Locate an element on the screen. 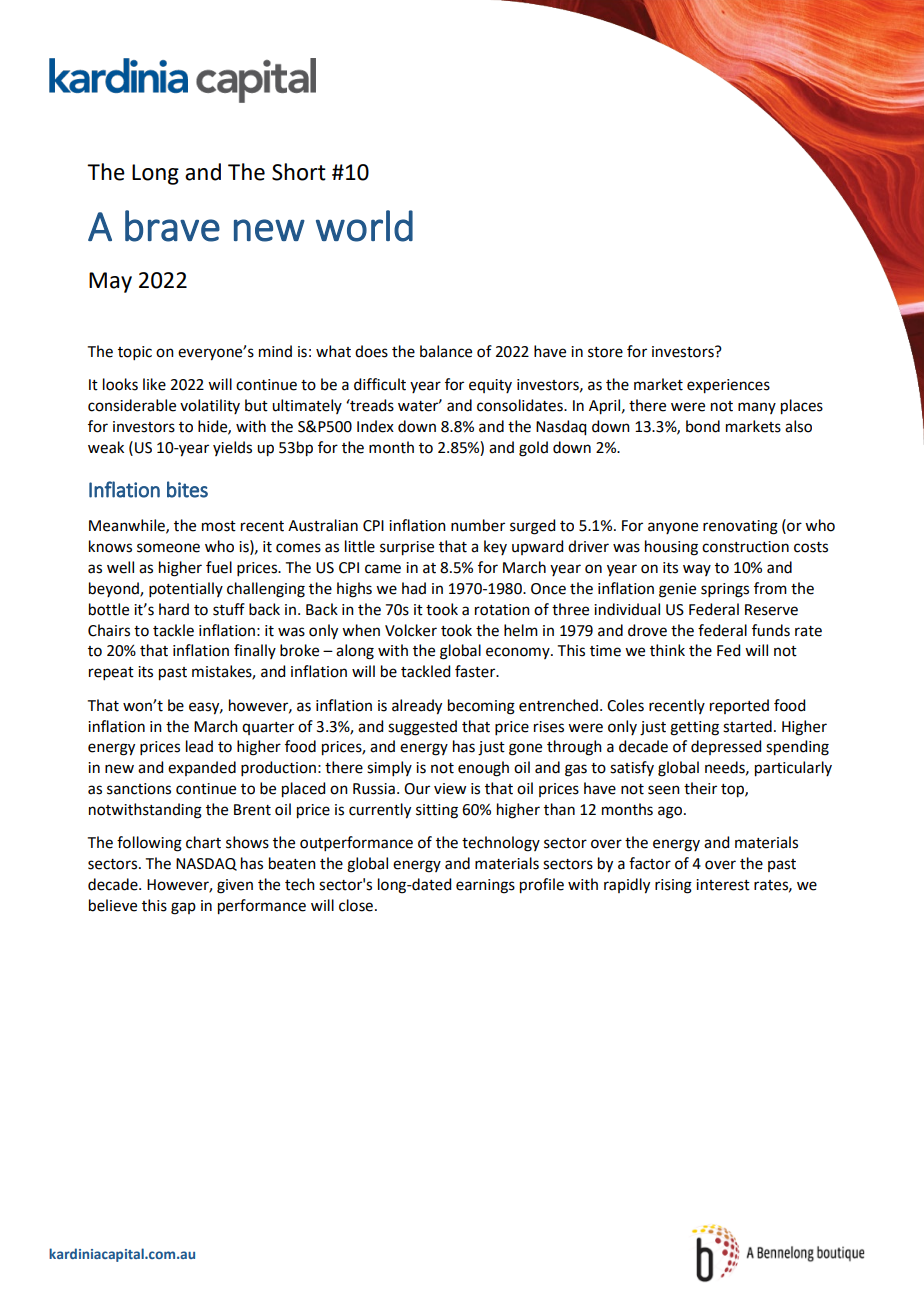 The width and height of the screenshot is (924, 1308). earnings is located at coordinates (485, 886).
